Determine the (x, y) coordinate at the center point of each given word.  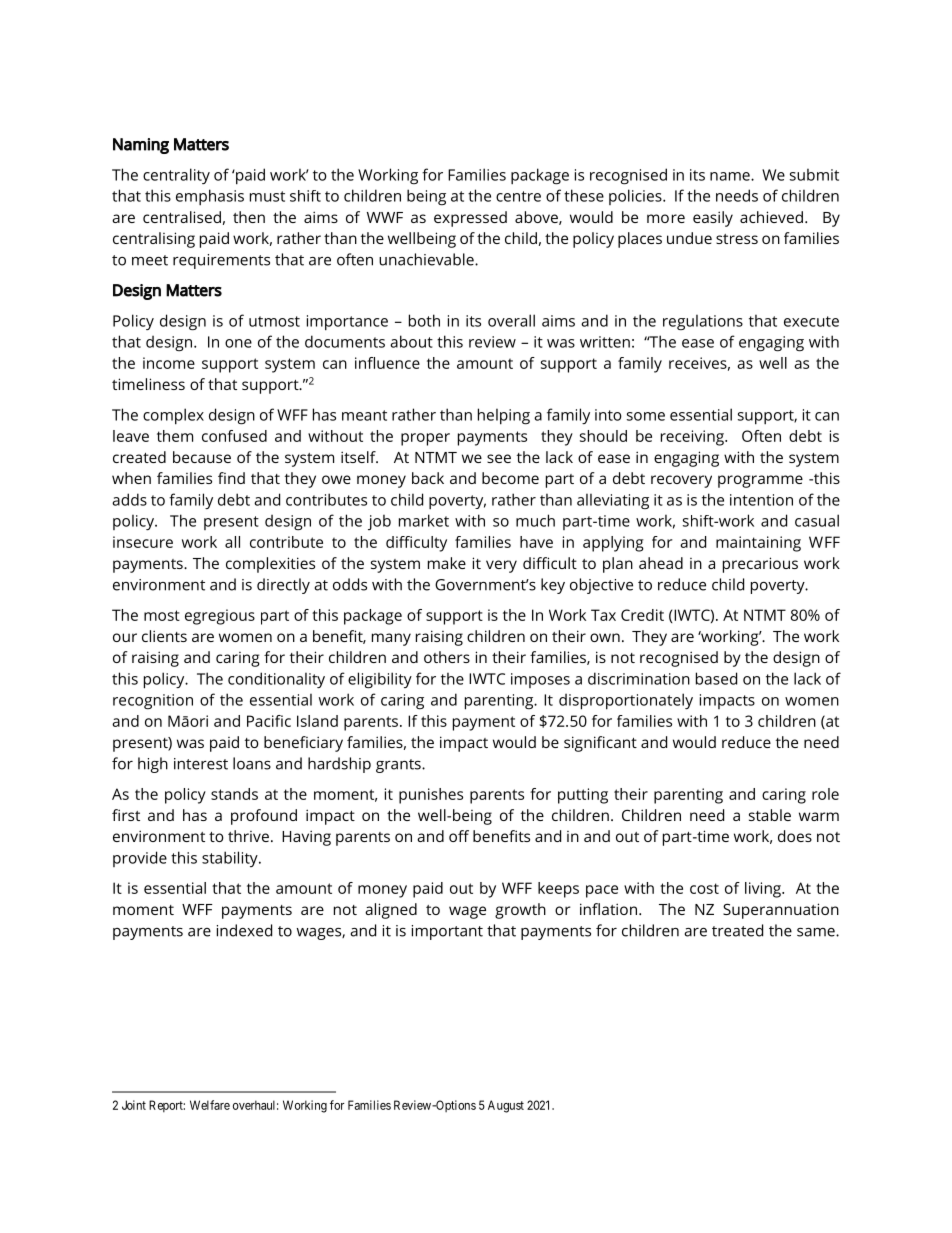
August (506, 1106)
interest (201, 764)
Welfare (210, 1105)
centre (518, 196)
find (231, 478)
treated (737, 930)
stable (770, 815)
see (499, 458)
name (731, 176)
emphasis (210, 197)
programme (760, 481)
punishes (431, 796)
